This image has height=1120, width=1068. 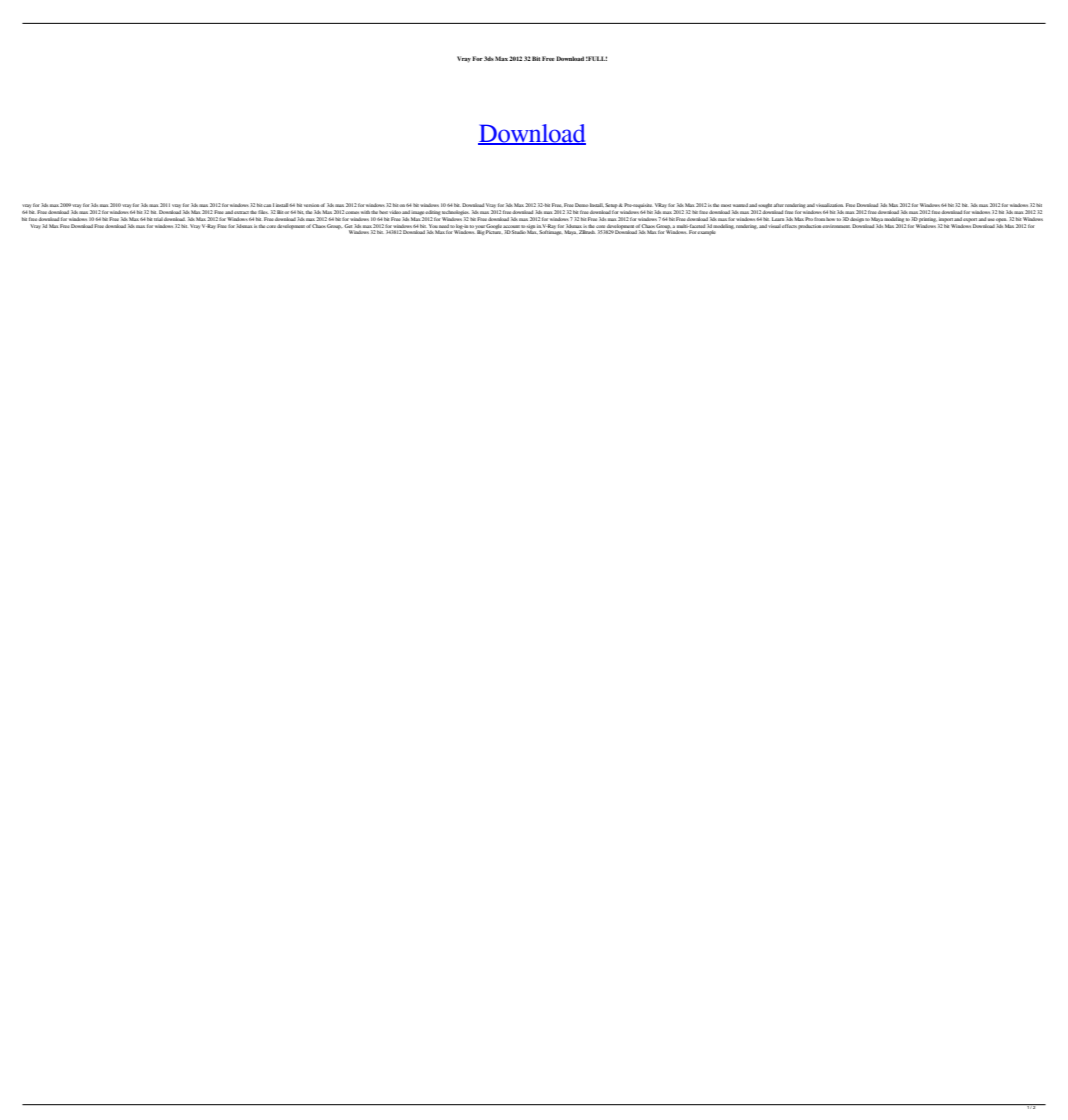 What do you see at coordinates (991, 219) in the image?
I see `use` at bounding box center [991, 219].
